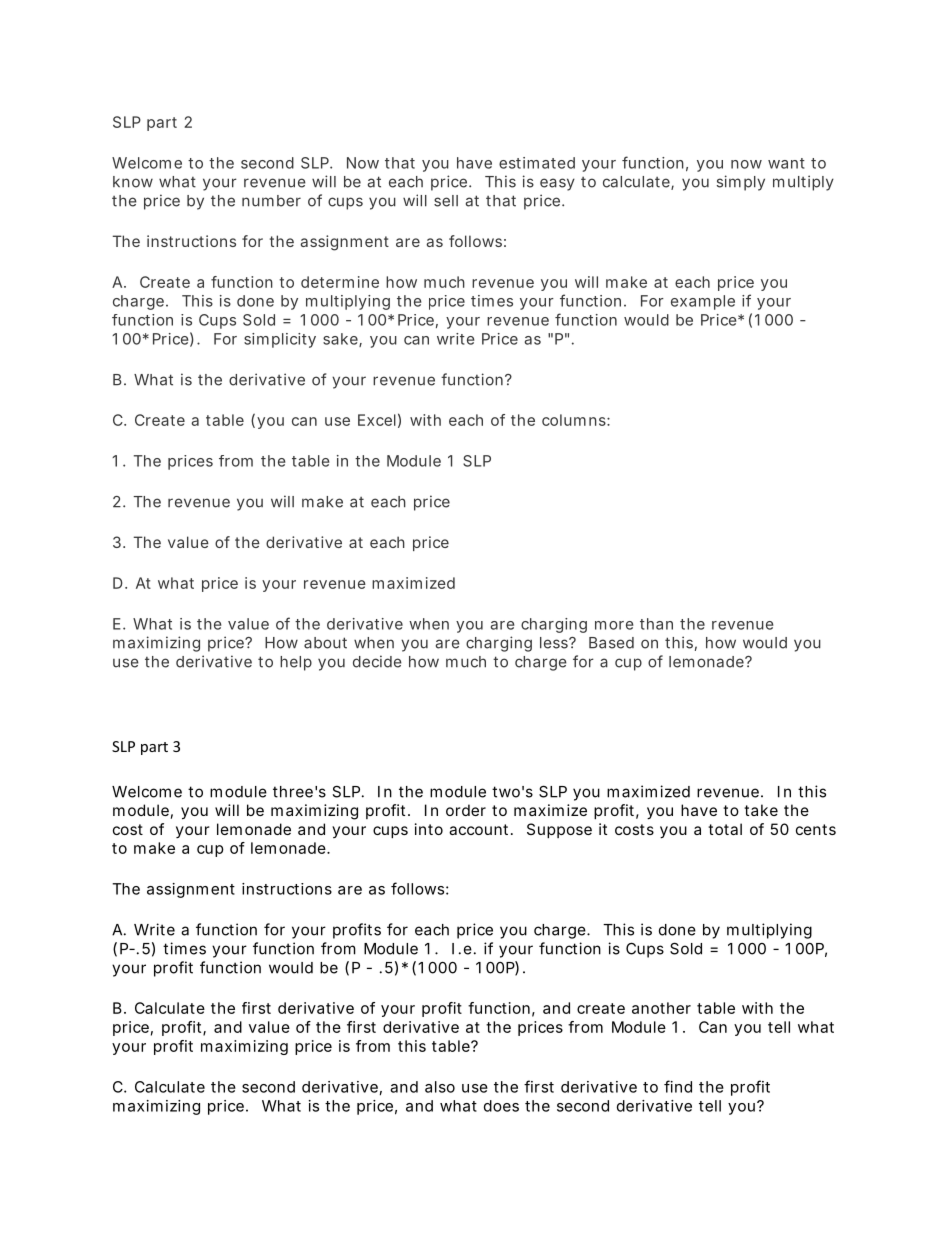  Describe the element at coordinates (656, 624) in the screenshot. I see `than` at that location.
